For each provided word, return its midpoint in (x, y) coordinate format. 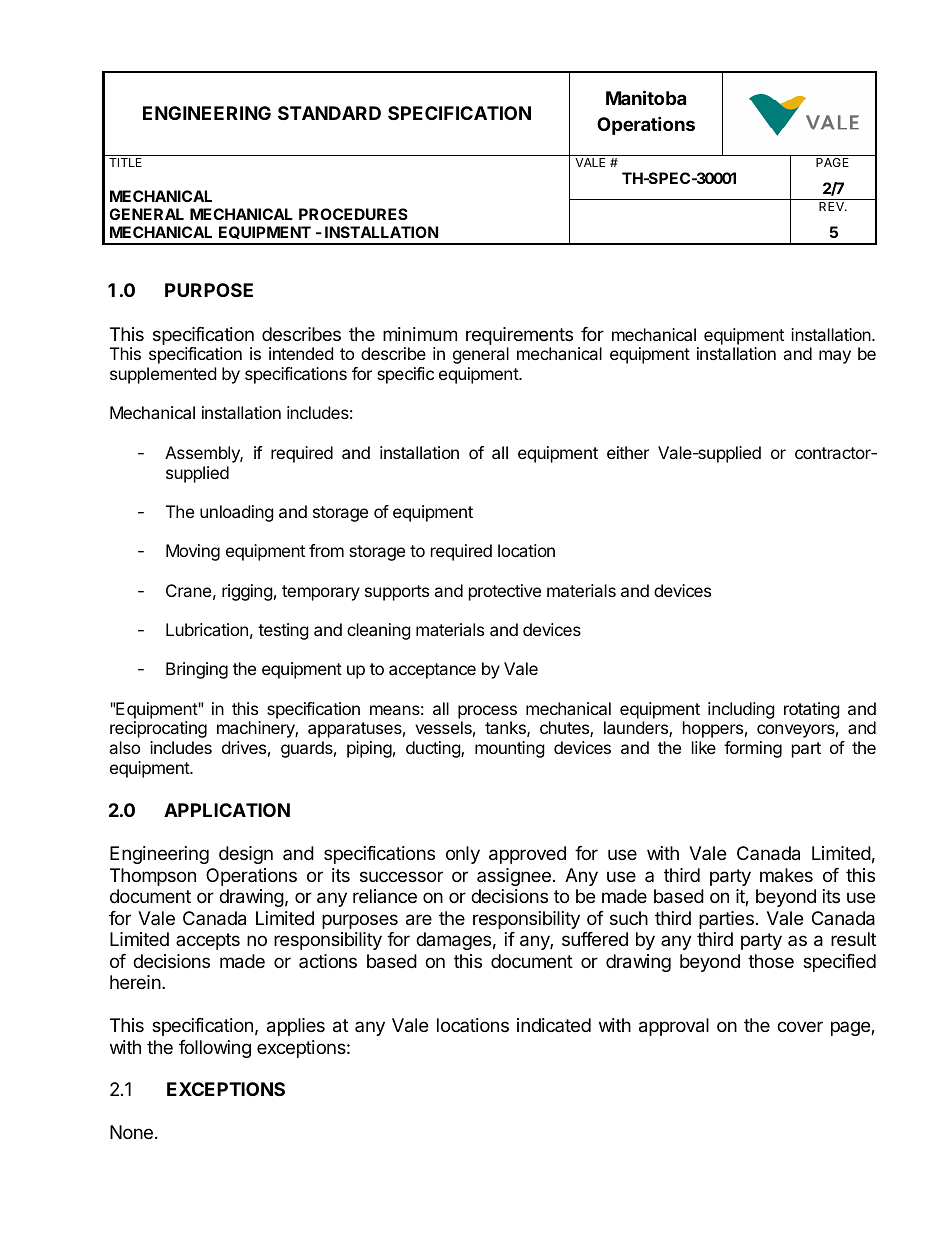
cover (800, 1026)
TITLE (125, 162)
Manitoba (646, 97)
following (215, 1049)
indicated (554, 1025)
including (741, 710)
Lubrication (207, 629)
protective (505, 592)
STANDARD (329, 113)
